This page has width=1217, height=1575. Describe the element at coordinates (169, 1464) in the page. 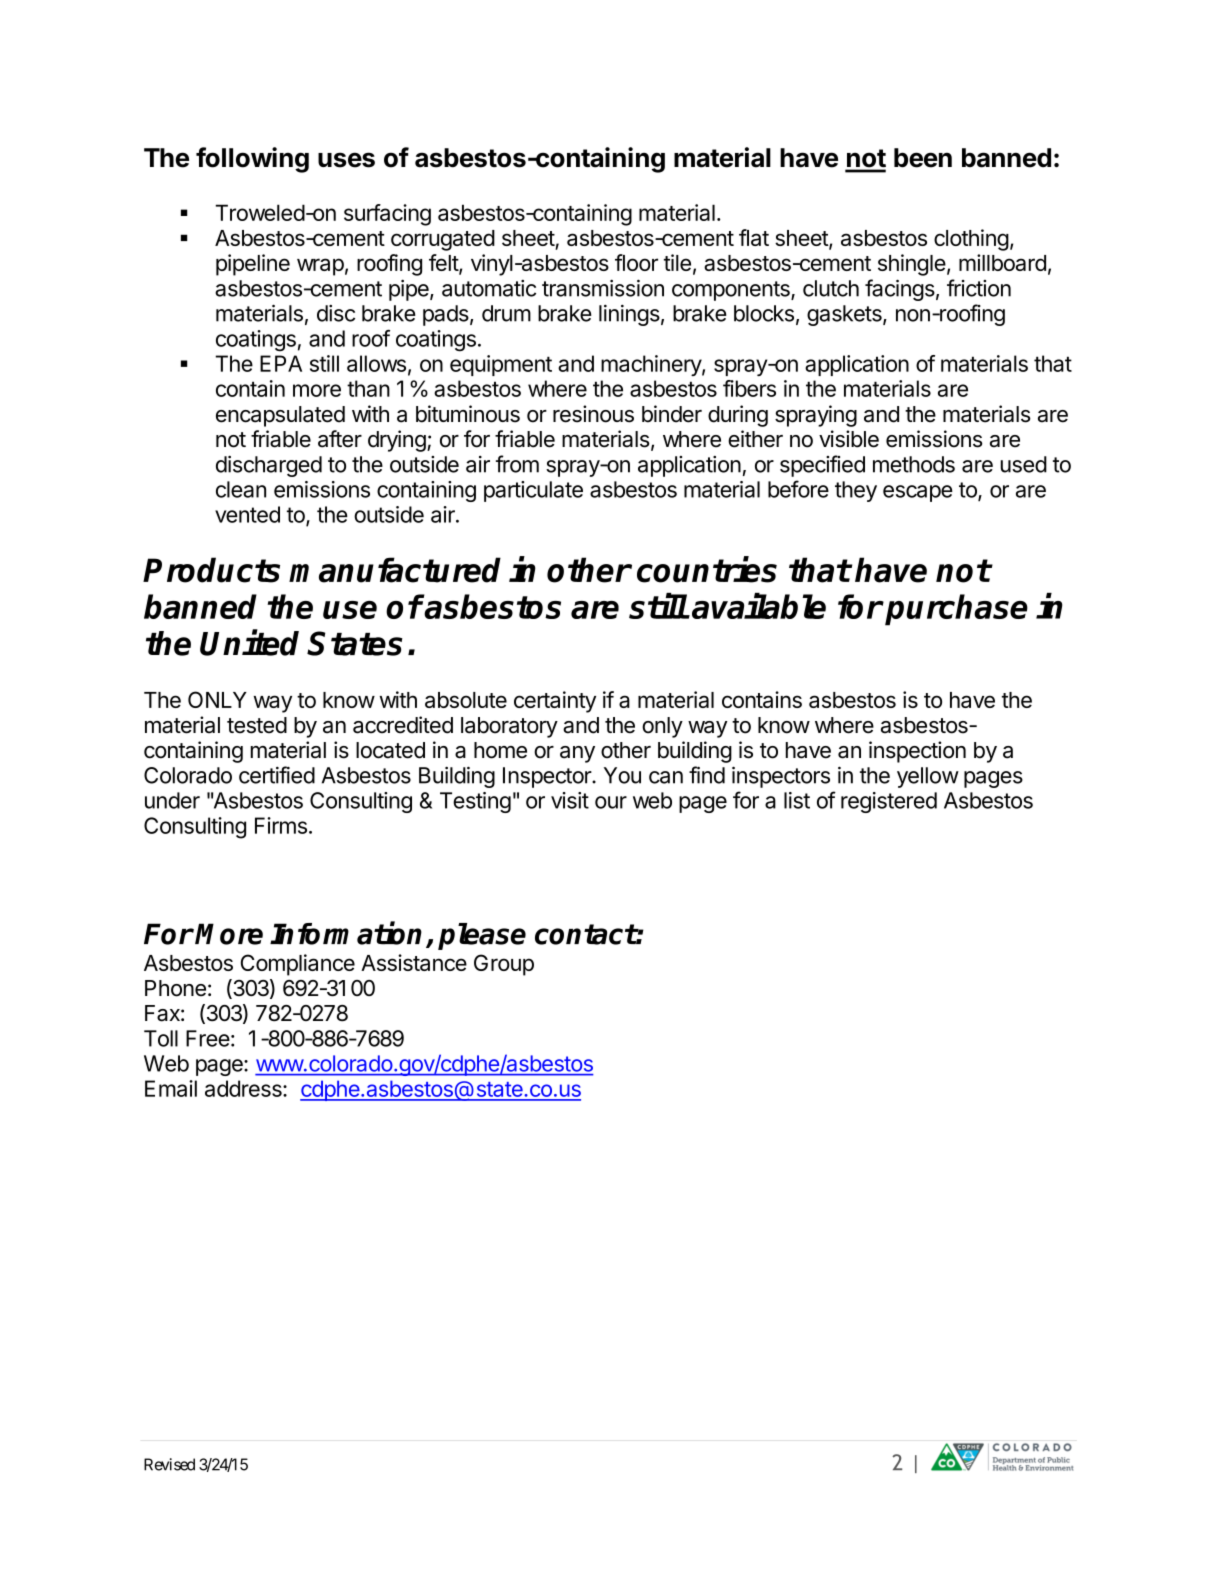

I see `Revised` at that location.
